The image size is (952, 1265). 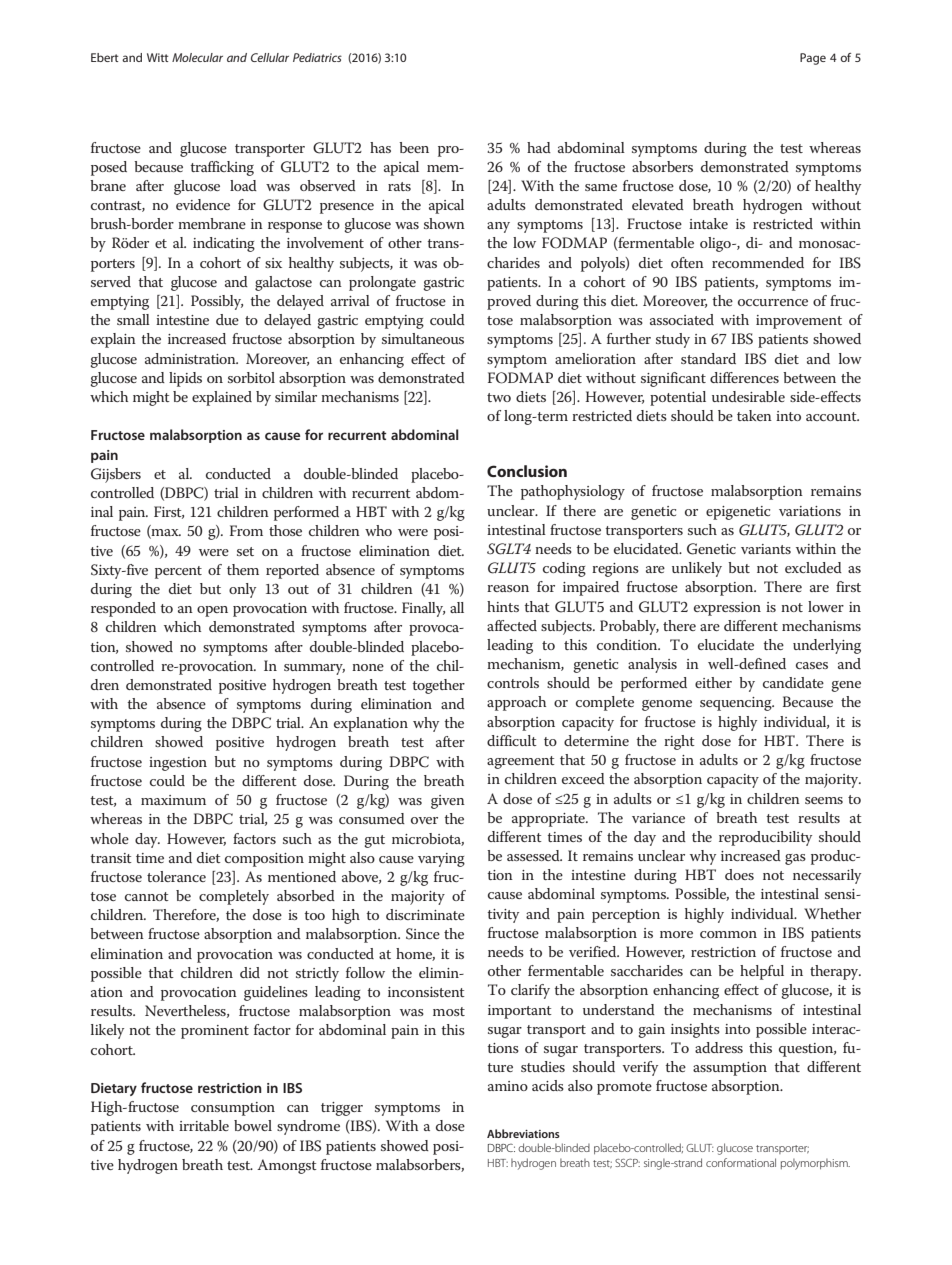 I want to click on approach, so click(x=516, y=703).
